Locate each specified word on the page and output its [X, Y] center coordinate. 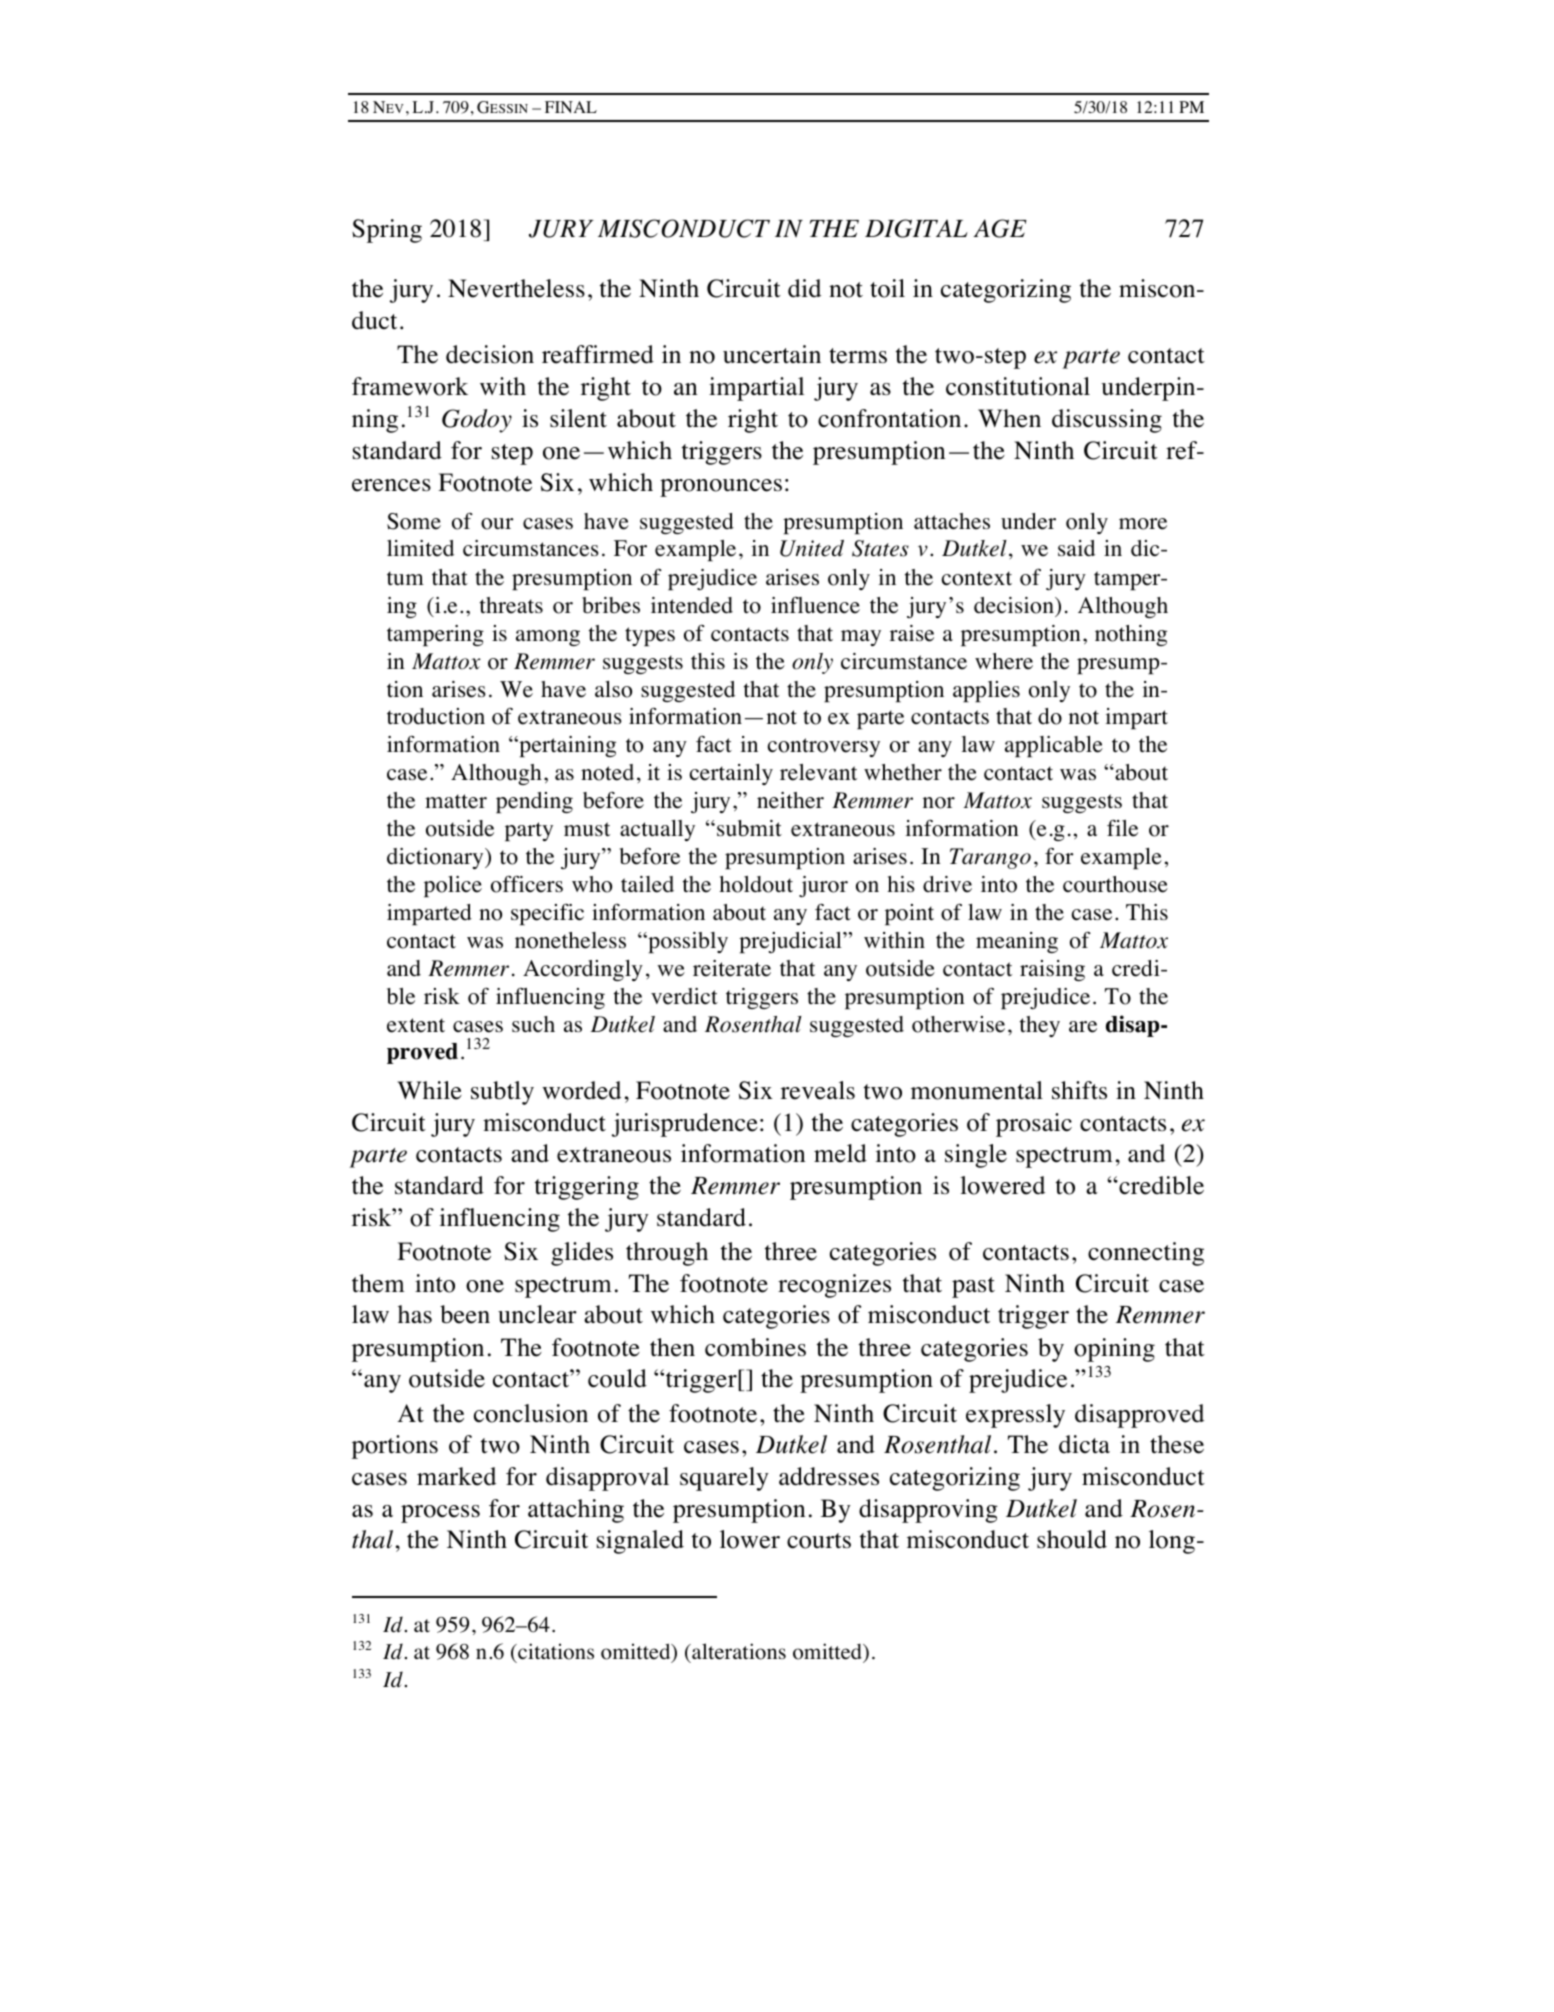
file [1122, 828]
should [1072, 1539]
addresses [829, 1476]
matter [456, 801]
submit [749, 828]
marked [456, 1476]
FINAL [571, 107]
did [804, 288]
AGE [1000, 228]
